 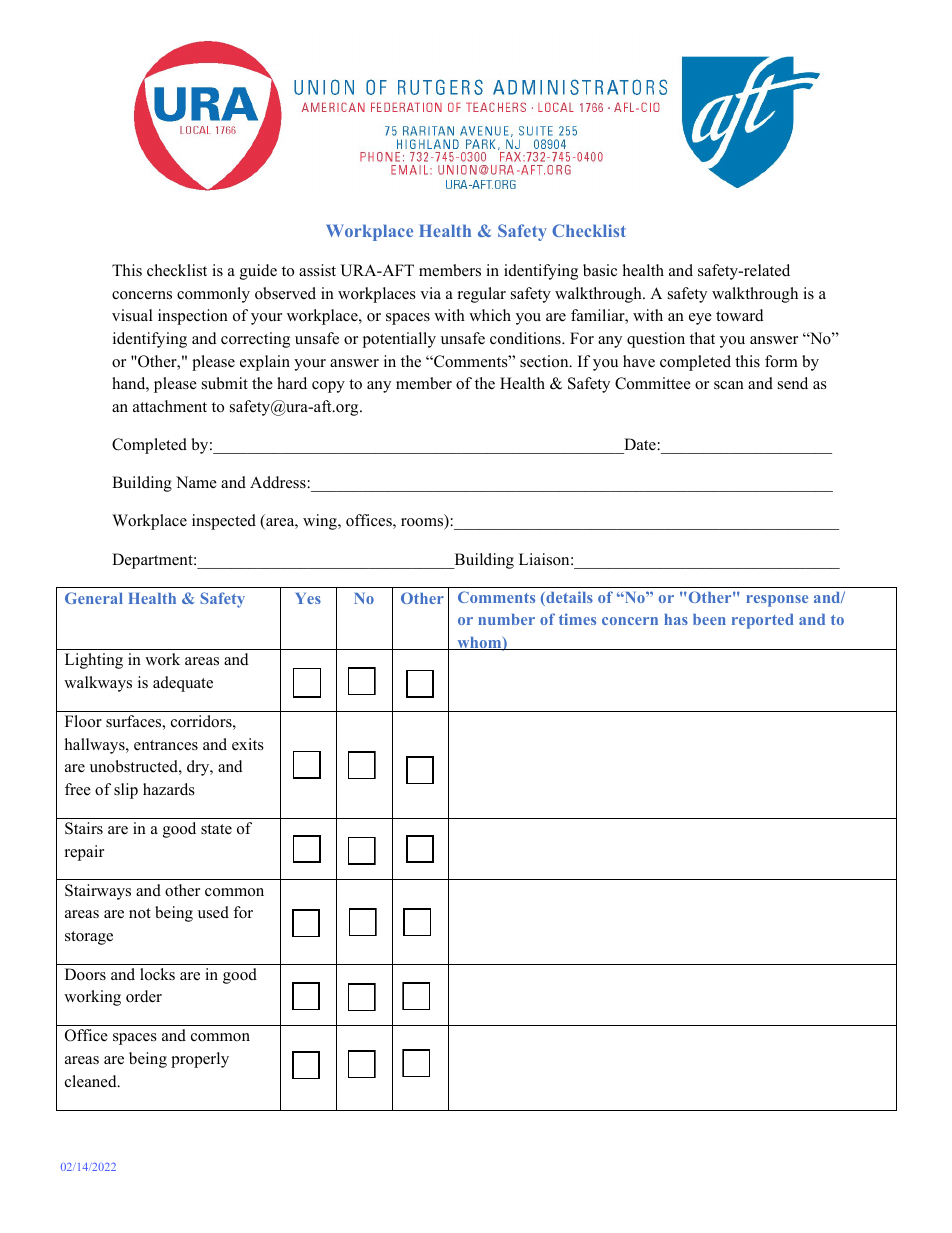 I want to click on Name, so click(x=196, y=482).
